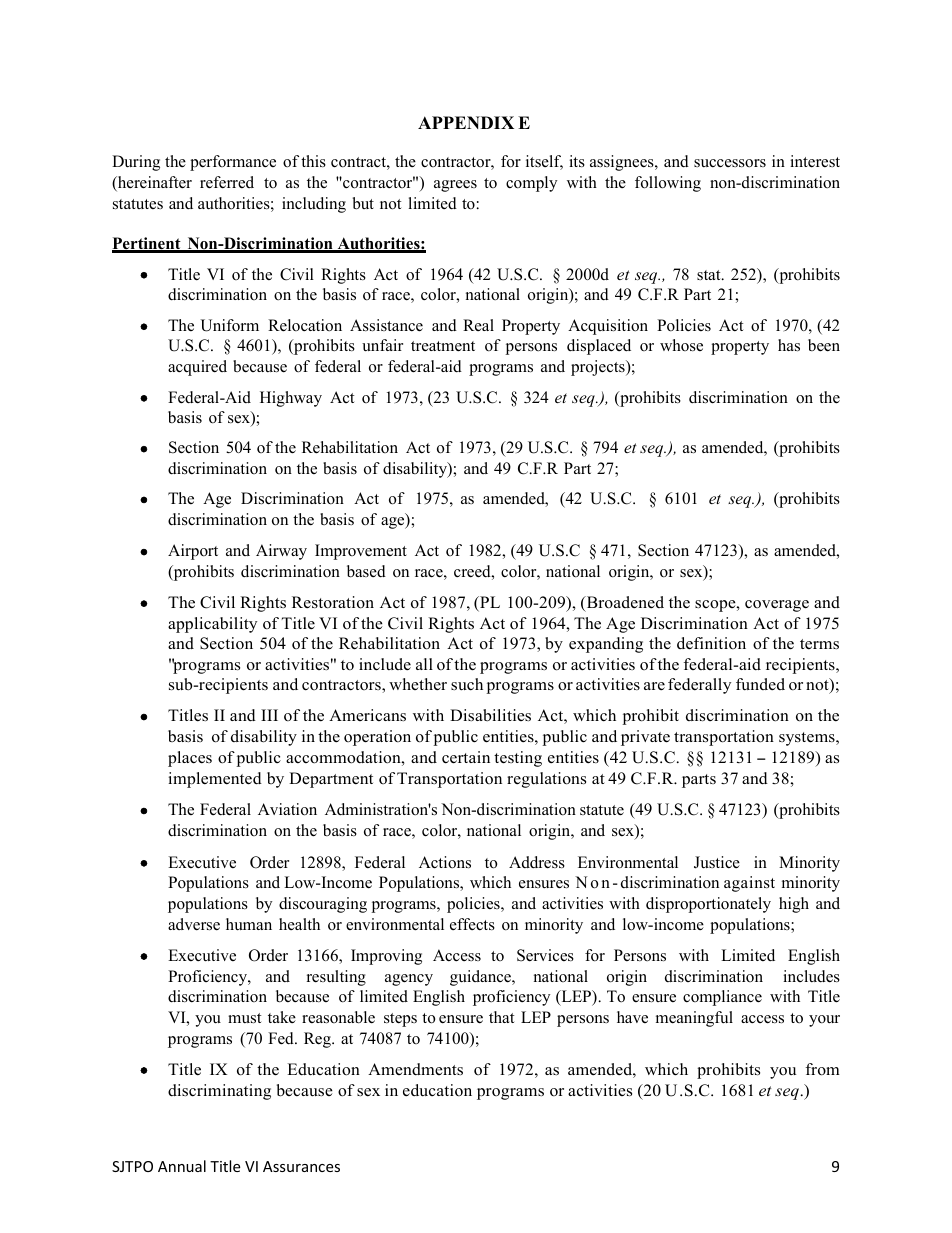  I want to click on such, so click(467, 684).
